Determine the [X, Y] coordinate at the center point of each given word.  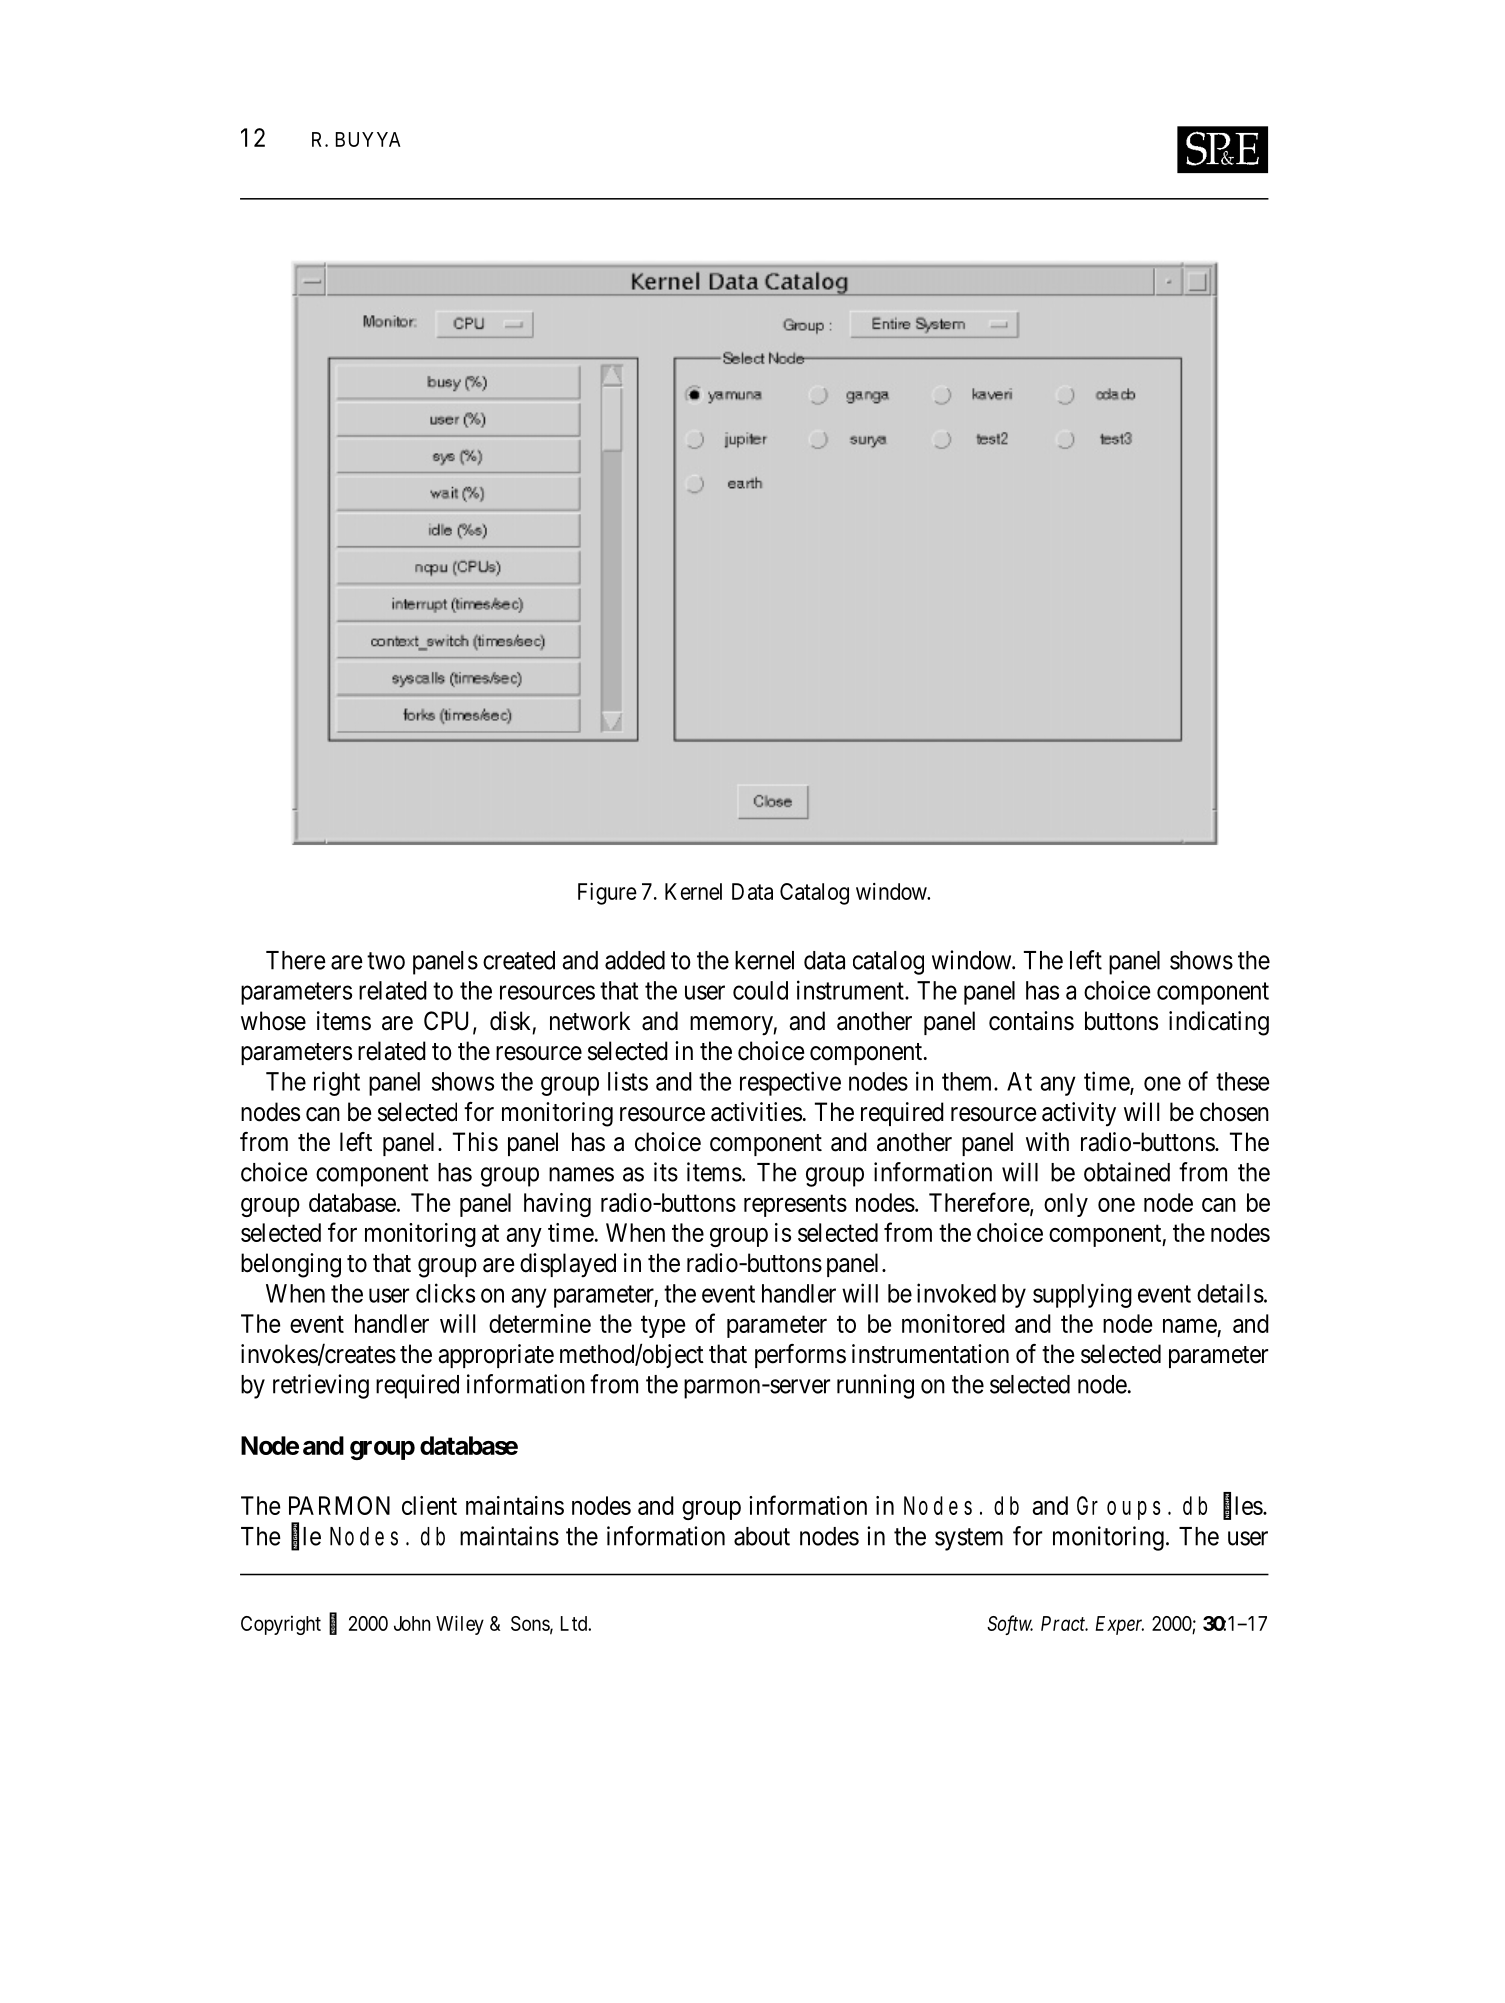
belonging [291, 1265]
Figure [607, 894]
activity [1079, 1114]
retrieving [321, 1386]
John [412, 1623]
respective [790, 1083]
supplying [1082, 1295]
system [969, 1539]
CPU [449, 1022]
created [519, 960]
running [875, 1386]
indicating [1219, 1023]
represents [795, 1206]
